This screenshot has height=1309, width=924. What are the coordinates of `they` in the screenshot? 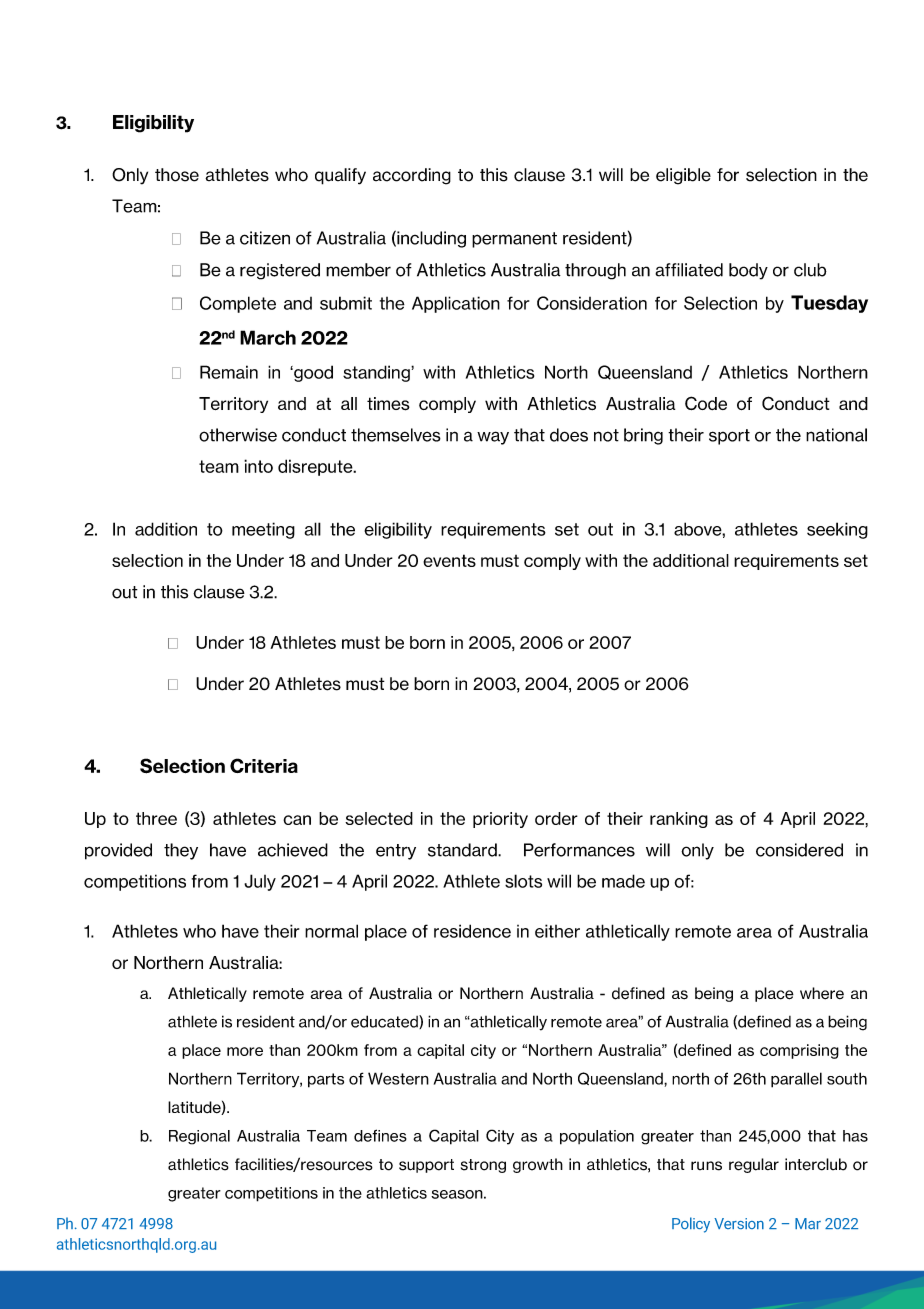 It's located at (181, 851).
